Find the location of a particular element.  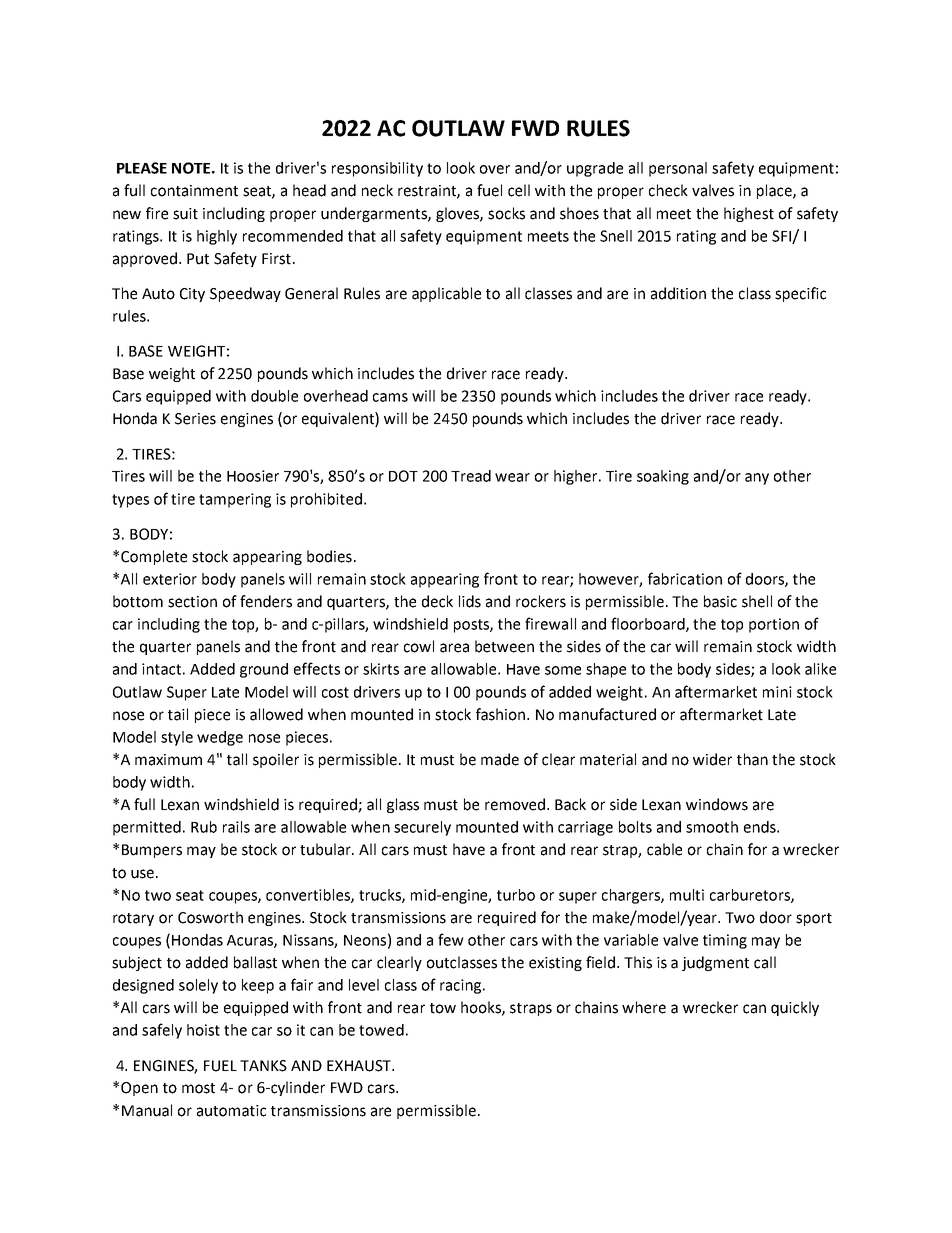

Complete is located at coordinates (154, 557).
